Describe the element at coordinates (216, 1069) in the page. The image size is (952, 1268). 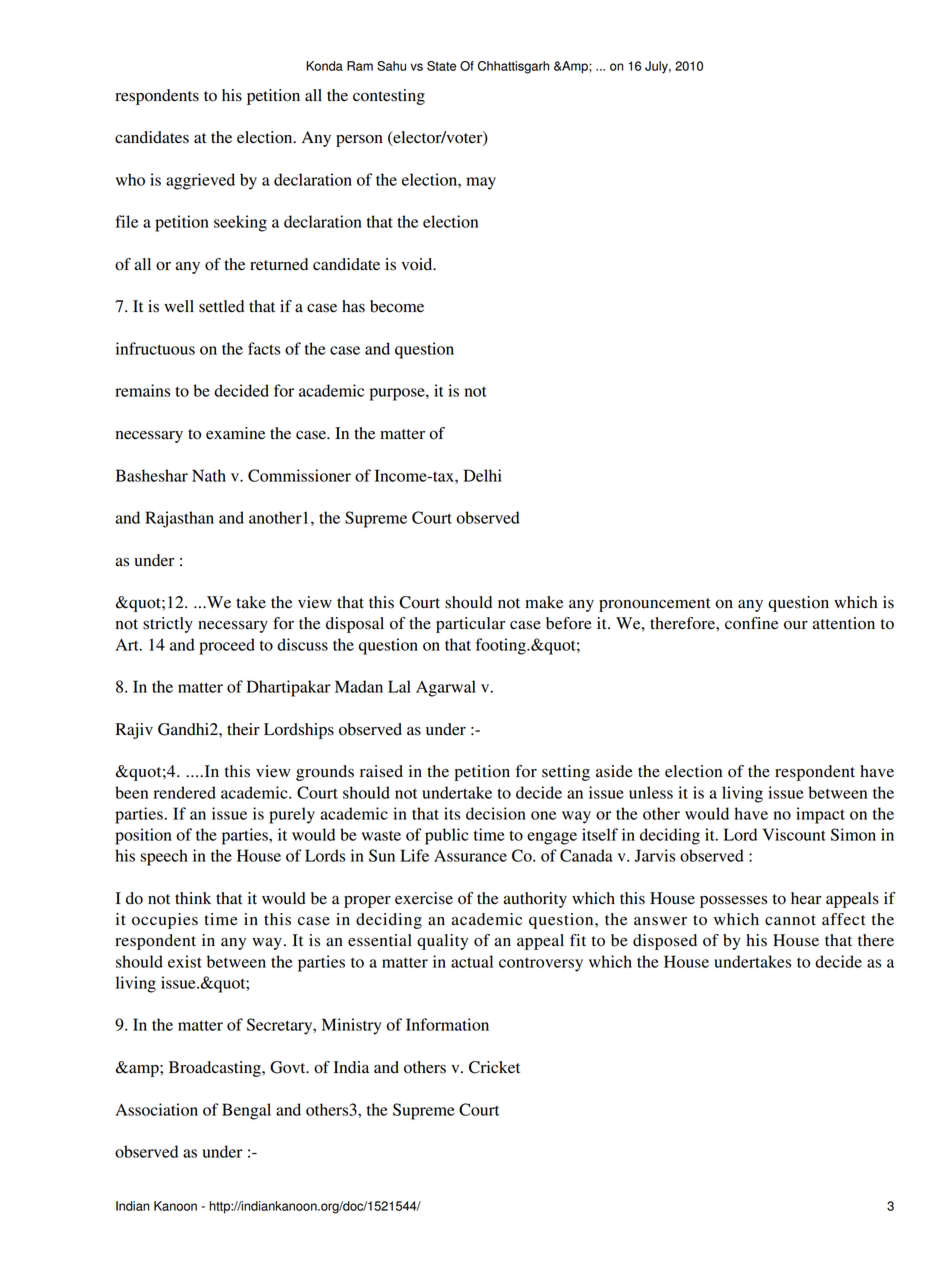
I see `Broadcasting` at that location.
